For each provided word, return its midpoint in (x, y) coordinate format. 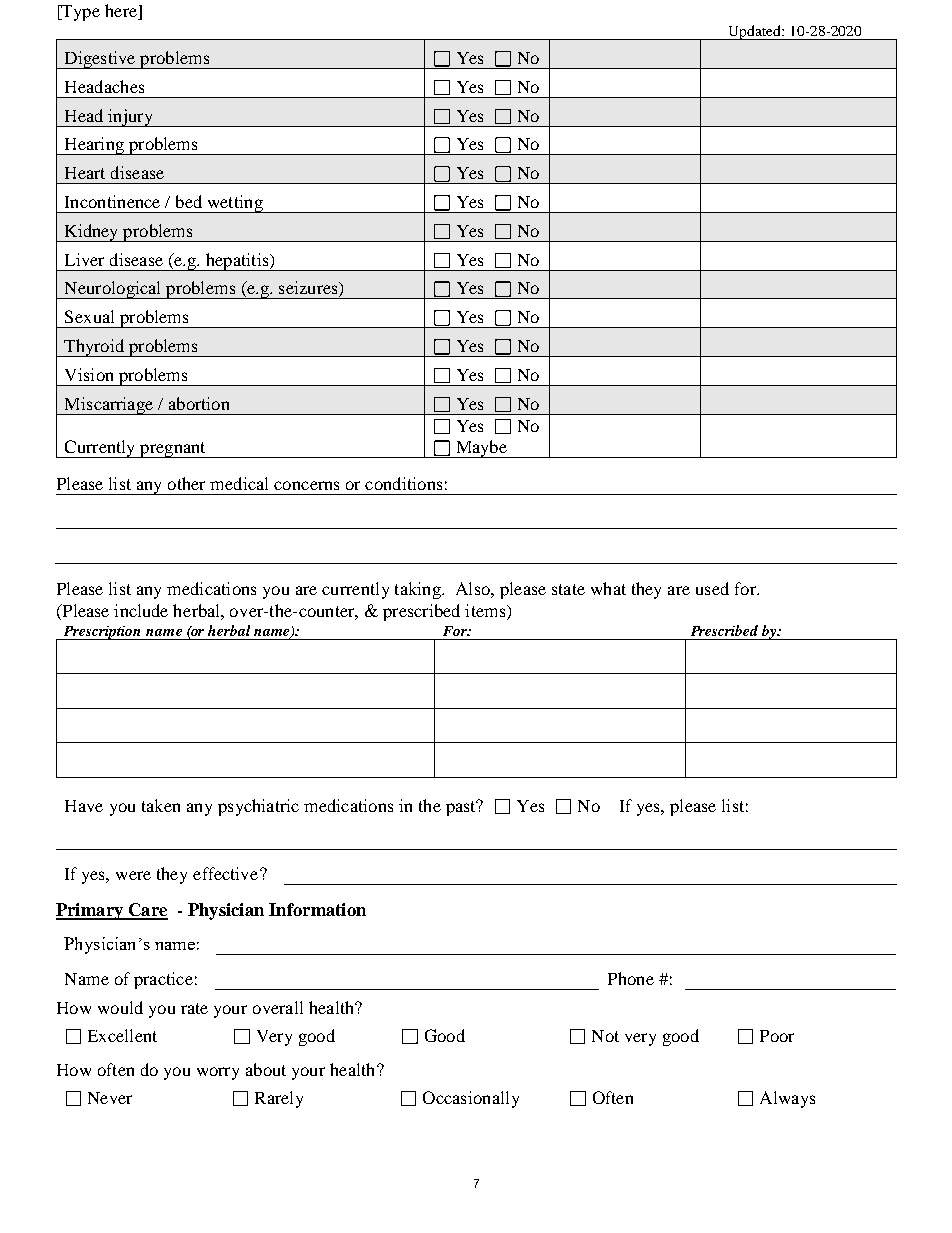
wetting (235, 204)
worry (218, 1073)
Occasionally (471, 1099)
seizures (309, 289)
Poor (777, 1036)
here (122, 12)
